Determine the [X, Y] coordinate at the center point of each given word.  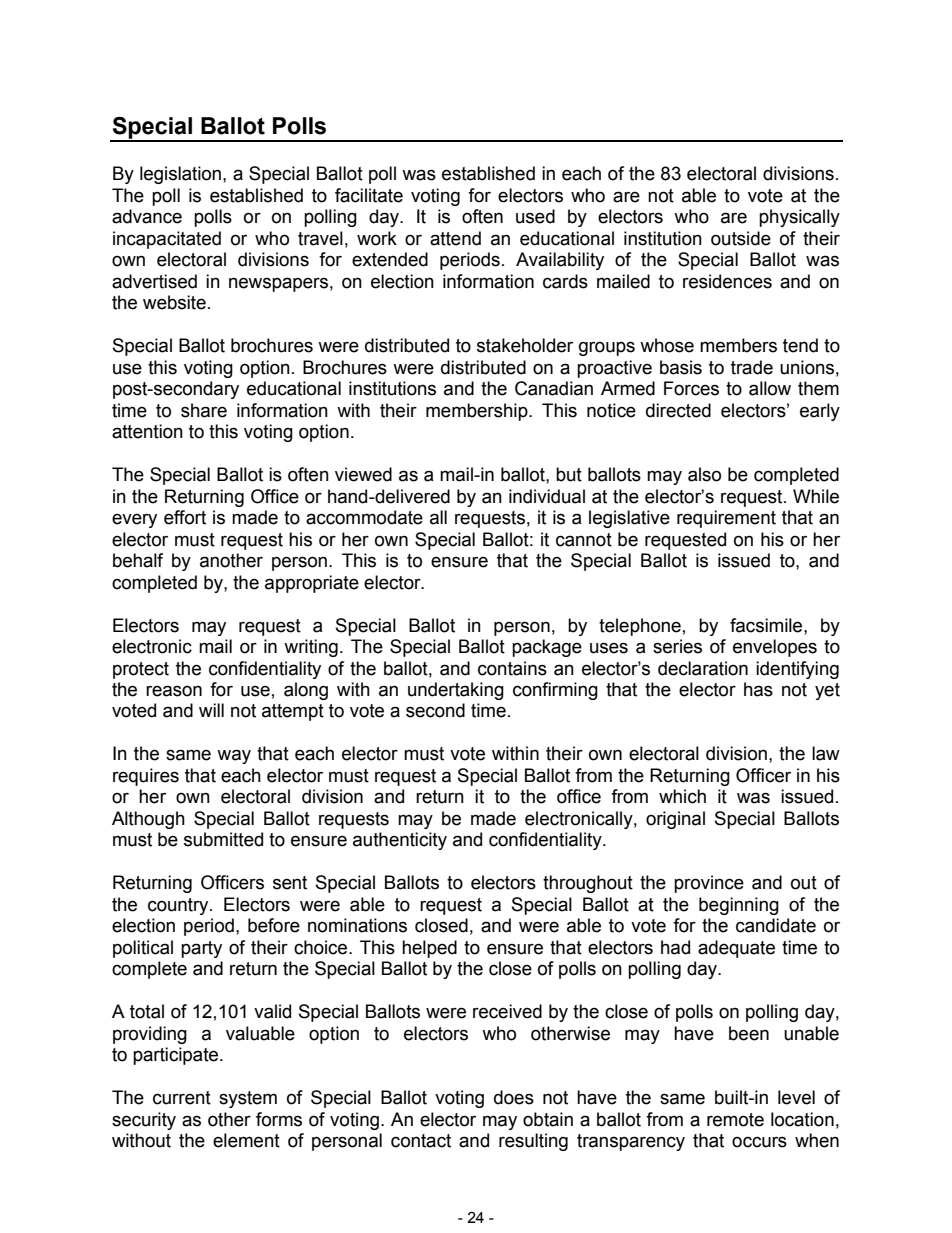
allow [770, 388]
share [204, 410]
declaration [703, 668]
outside [741, 238]
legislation [180, 175]
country [179, 906]
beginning [739, 906]
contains [512, 668]
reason [174, 691]
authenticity [400, 841]
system [248, 1099]
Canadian [554, 388]
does [514, 1097]
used [535, 216]
